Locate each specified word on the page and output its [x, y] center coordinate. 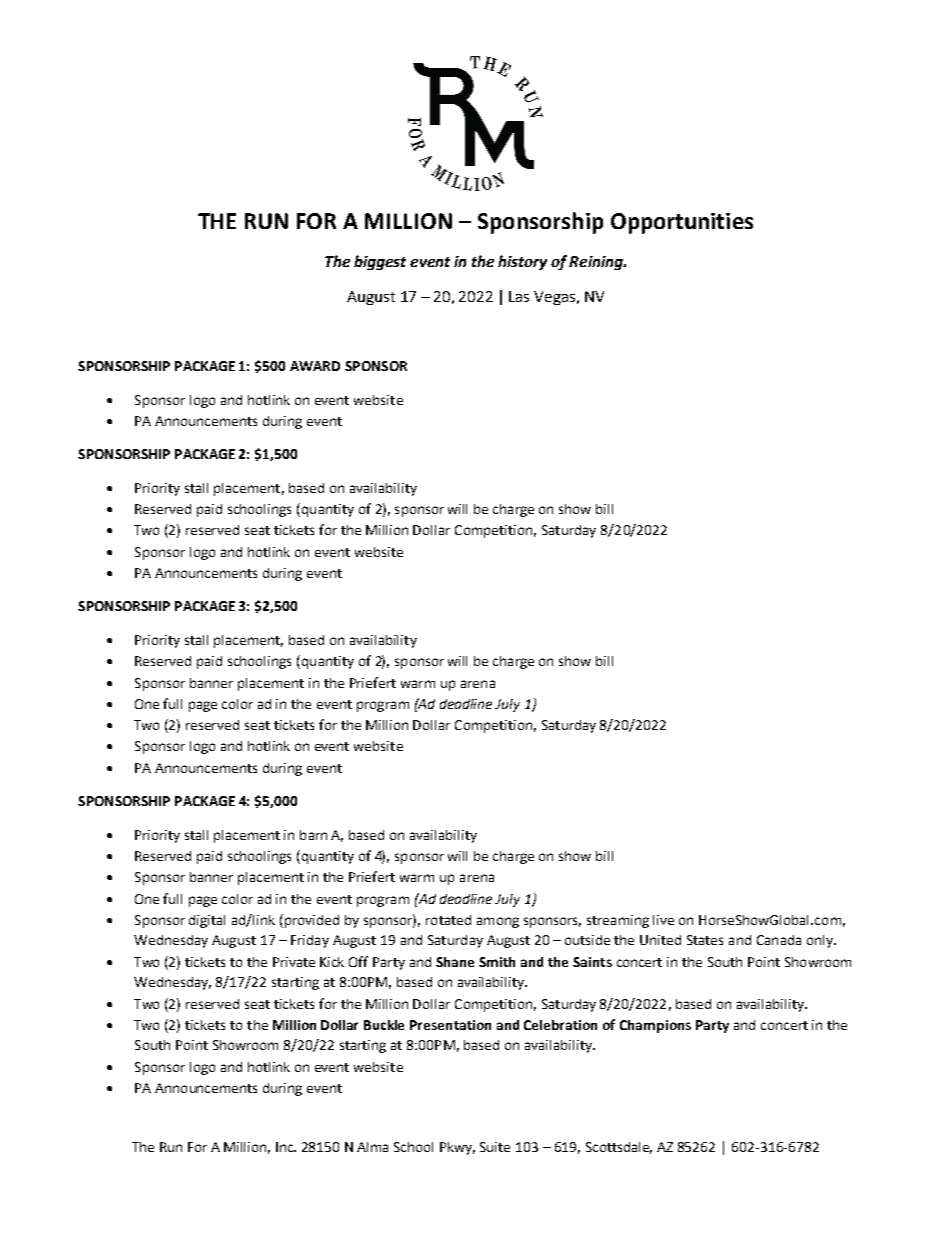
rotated [448, 920]
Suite [495, 1147]
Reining [597, 263]
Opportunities [682, 223]
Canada [779, 940]
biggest [380, 262]
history [522, 262]
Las [519, 296]
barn [313, 835]
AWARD [315, 366]
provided [310, 921]
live [663, 920]
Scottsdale [619, 1148]
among [498, 922]
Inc [286, 1147]
